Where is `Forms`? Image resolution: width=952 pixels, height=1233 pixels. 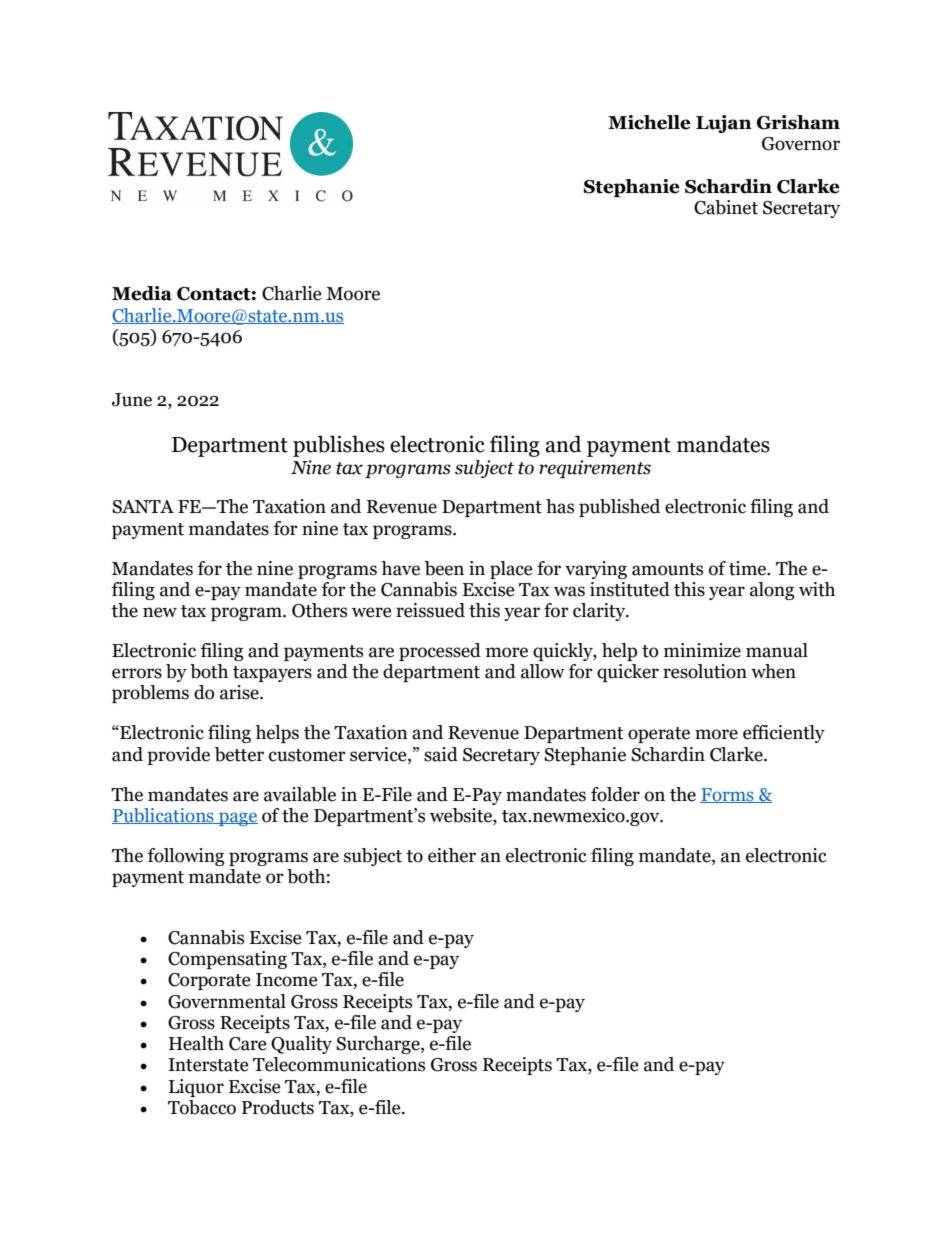 Forms is located at coordinates (728, 795).
